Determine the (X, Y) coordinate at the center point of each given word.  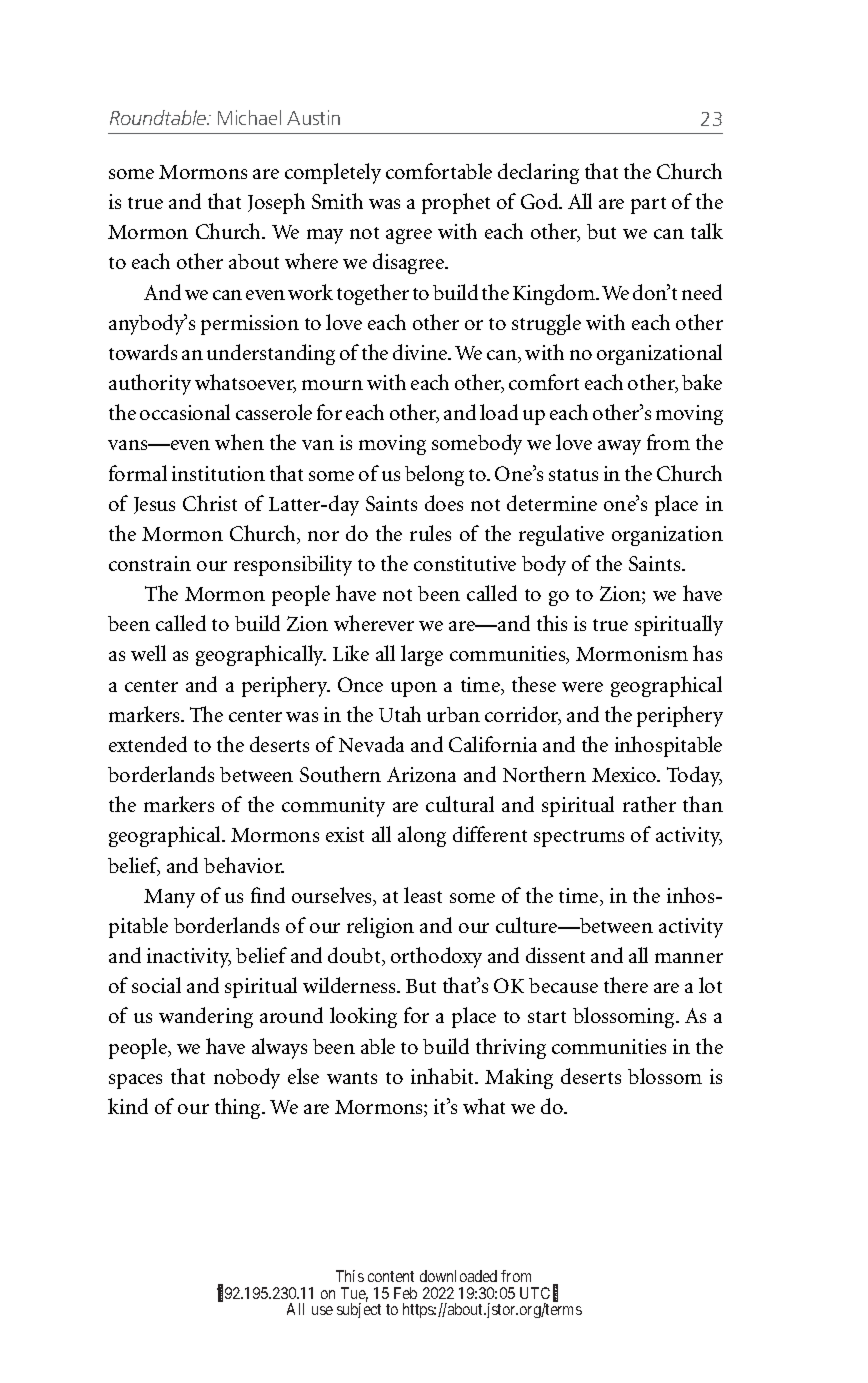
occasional (185, 412)
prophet (456, 203)
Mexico (625, 774)
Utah (400, 714)
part (648, 205)
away (619, 447)
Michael (249, 117)
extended (148, 744)
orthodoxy (436, 957)
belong (434, 475)
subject (359, 1310)
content (391, 1276)
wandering (206, 1017)
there (626, 985)
